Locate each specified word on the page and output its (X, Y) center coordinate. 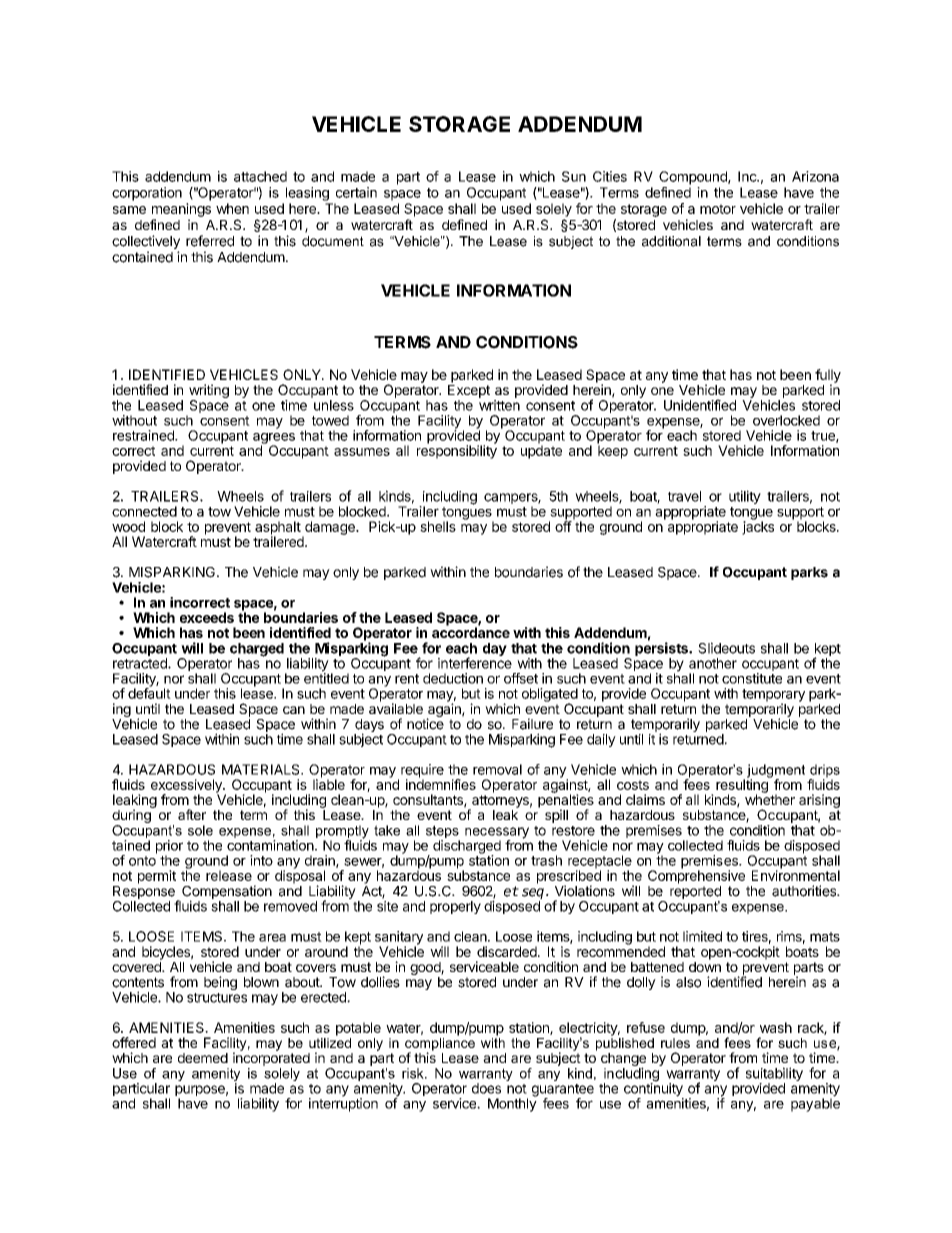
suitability (774, 1075)
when (232, 208)
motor (718, 209)
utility (745, 497)
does (486, 1088)
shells (438, 526)
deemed (203, 1058)
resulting (743, 786)
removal (497, 769)
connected (144, 511)
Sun (574, 176)
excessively (187, 787)
